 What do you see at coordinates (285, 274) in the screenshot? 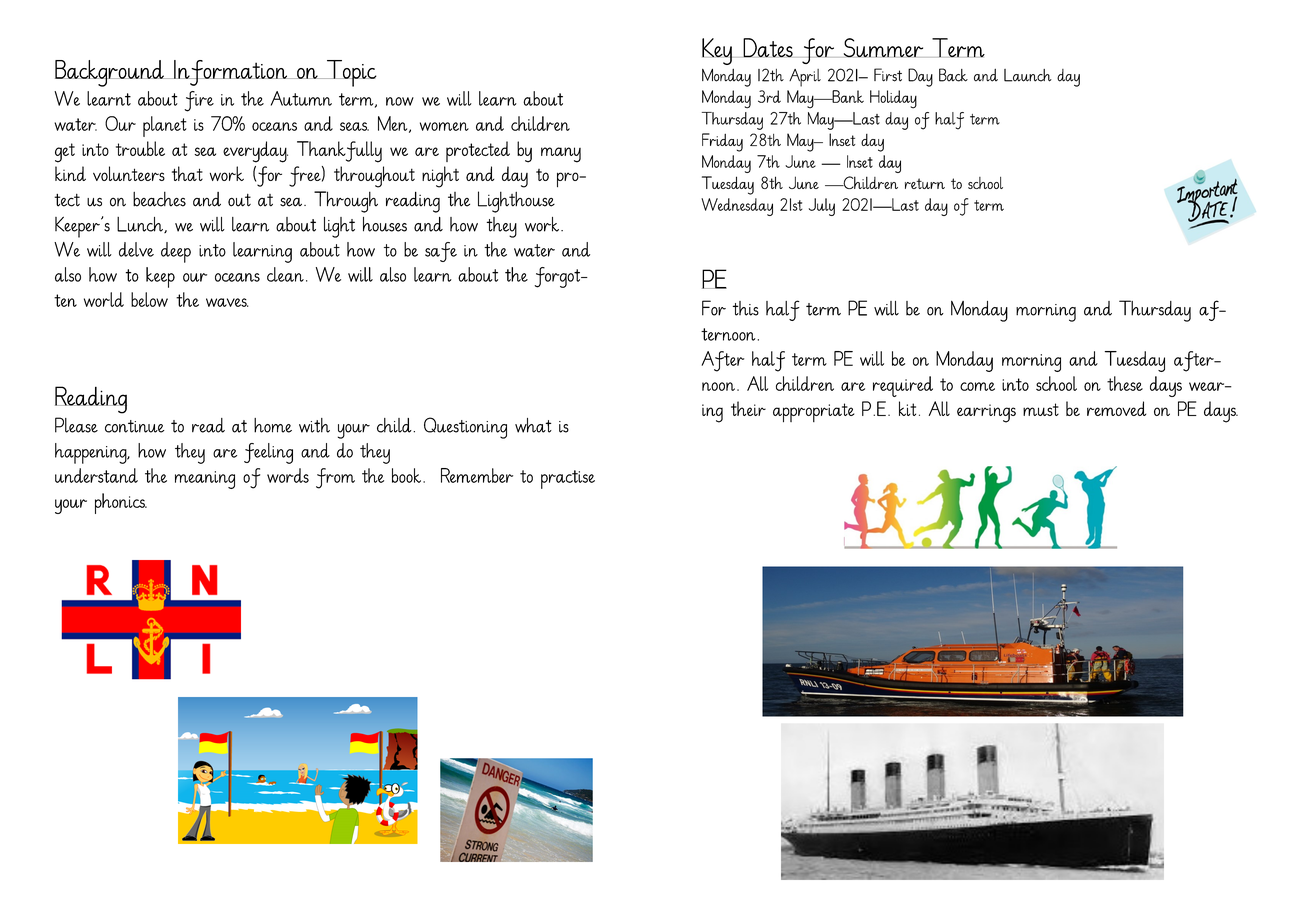
I see `clean` at bounding box center [285, 274].
